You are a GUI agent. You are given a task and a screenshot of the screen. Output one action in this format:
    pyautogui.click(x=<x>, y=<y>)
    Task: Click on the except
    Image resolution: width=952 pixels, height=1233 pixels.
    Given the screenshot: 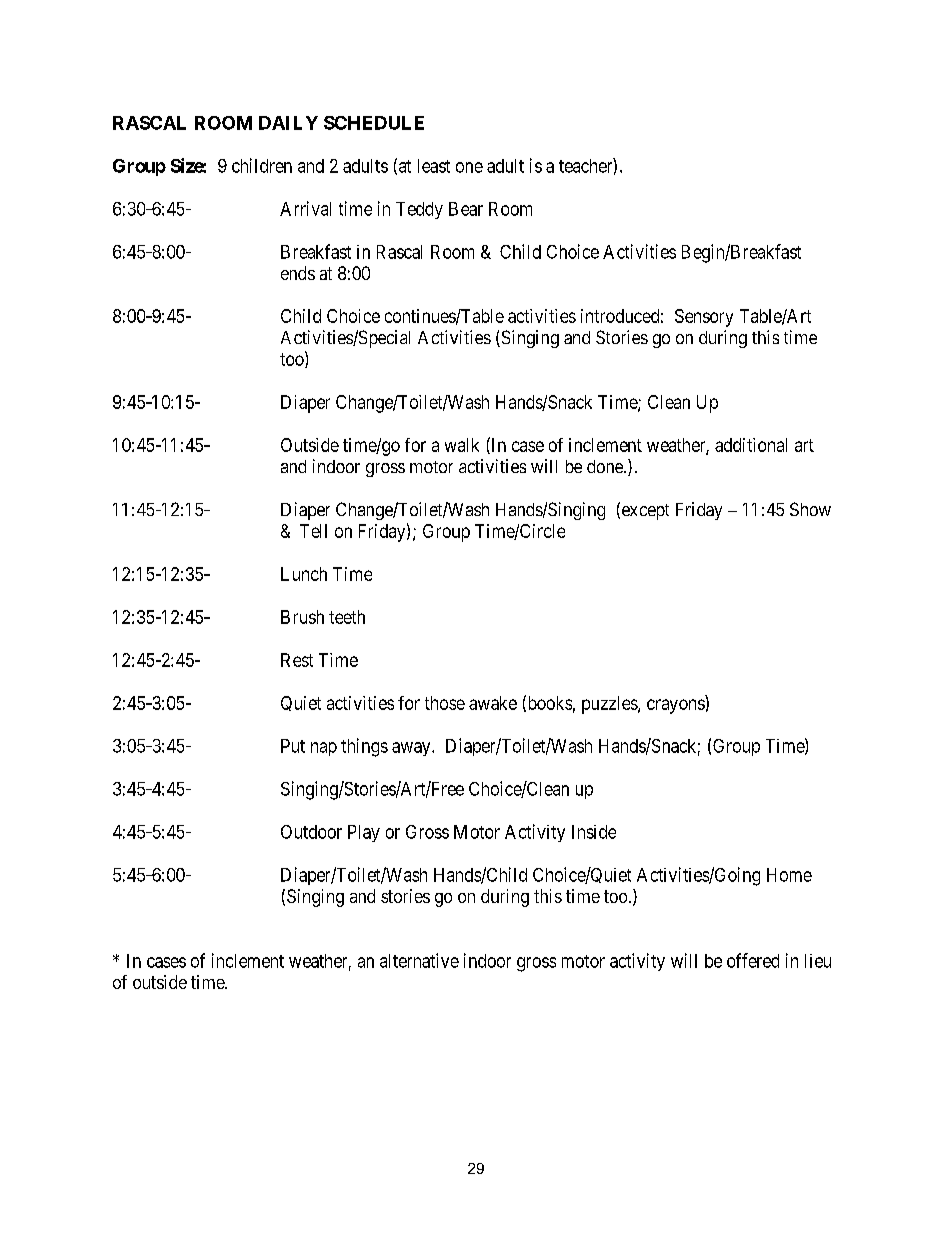 What is the action you would take?
    pyautogui.click(x=644, y=511)
